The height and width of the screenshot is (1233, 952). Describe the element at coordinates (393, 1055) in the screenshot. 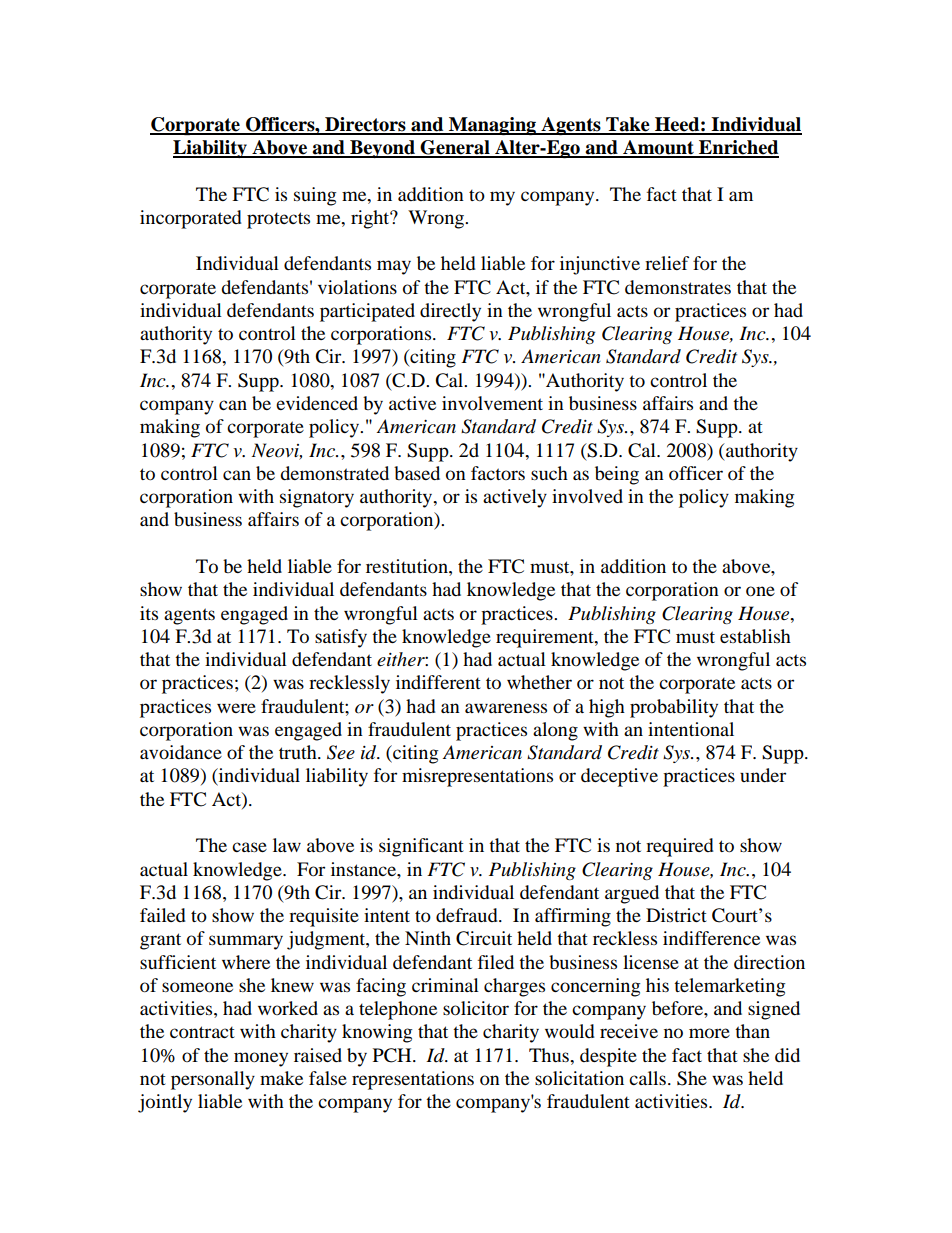

I see `PCH` at that location.
